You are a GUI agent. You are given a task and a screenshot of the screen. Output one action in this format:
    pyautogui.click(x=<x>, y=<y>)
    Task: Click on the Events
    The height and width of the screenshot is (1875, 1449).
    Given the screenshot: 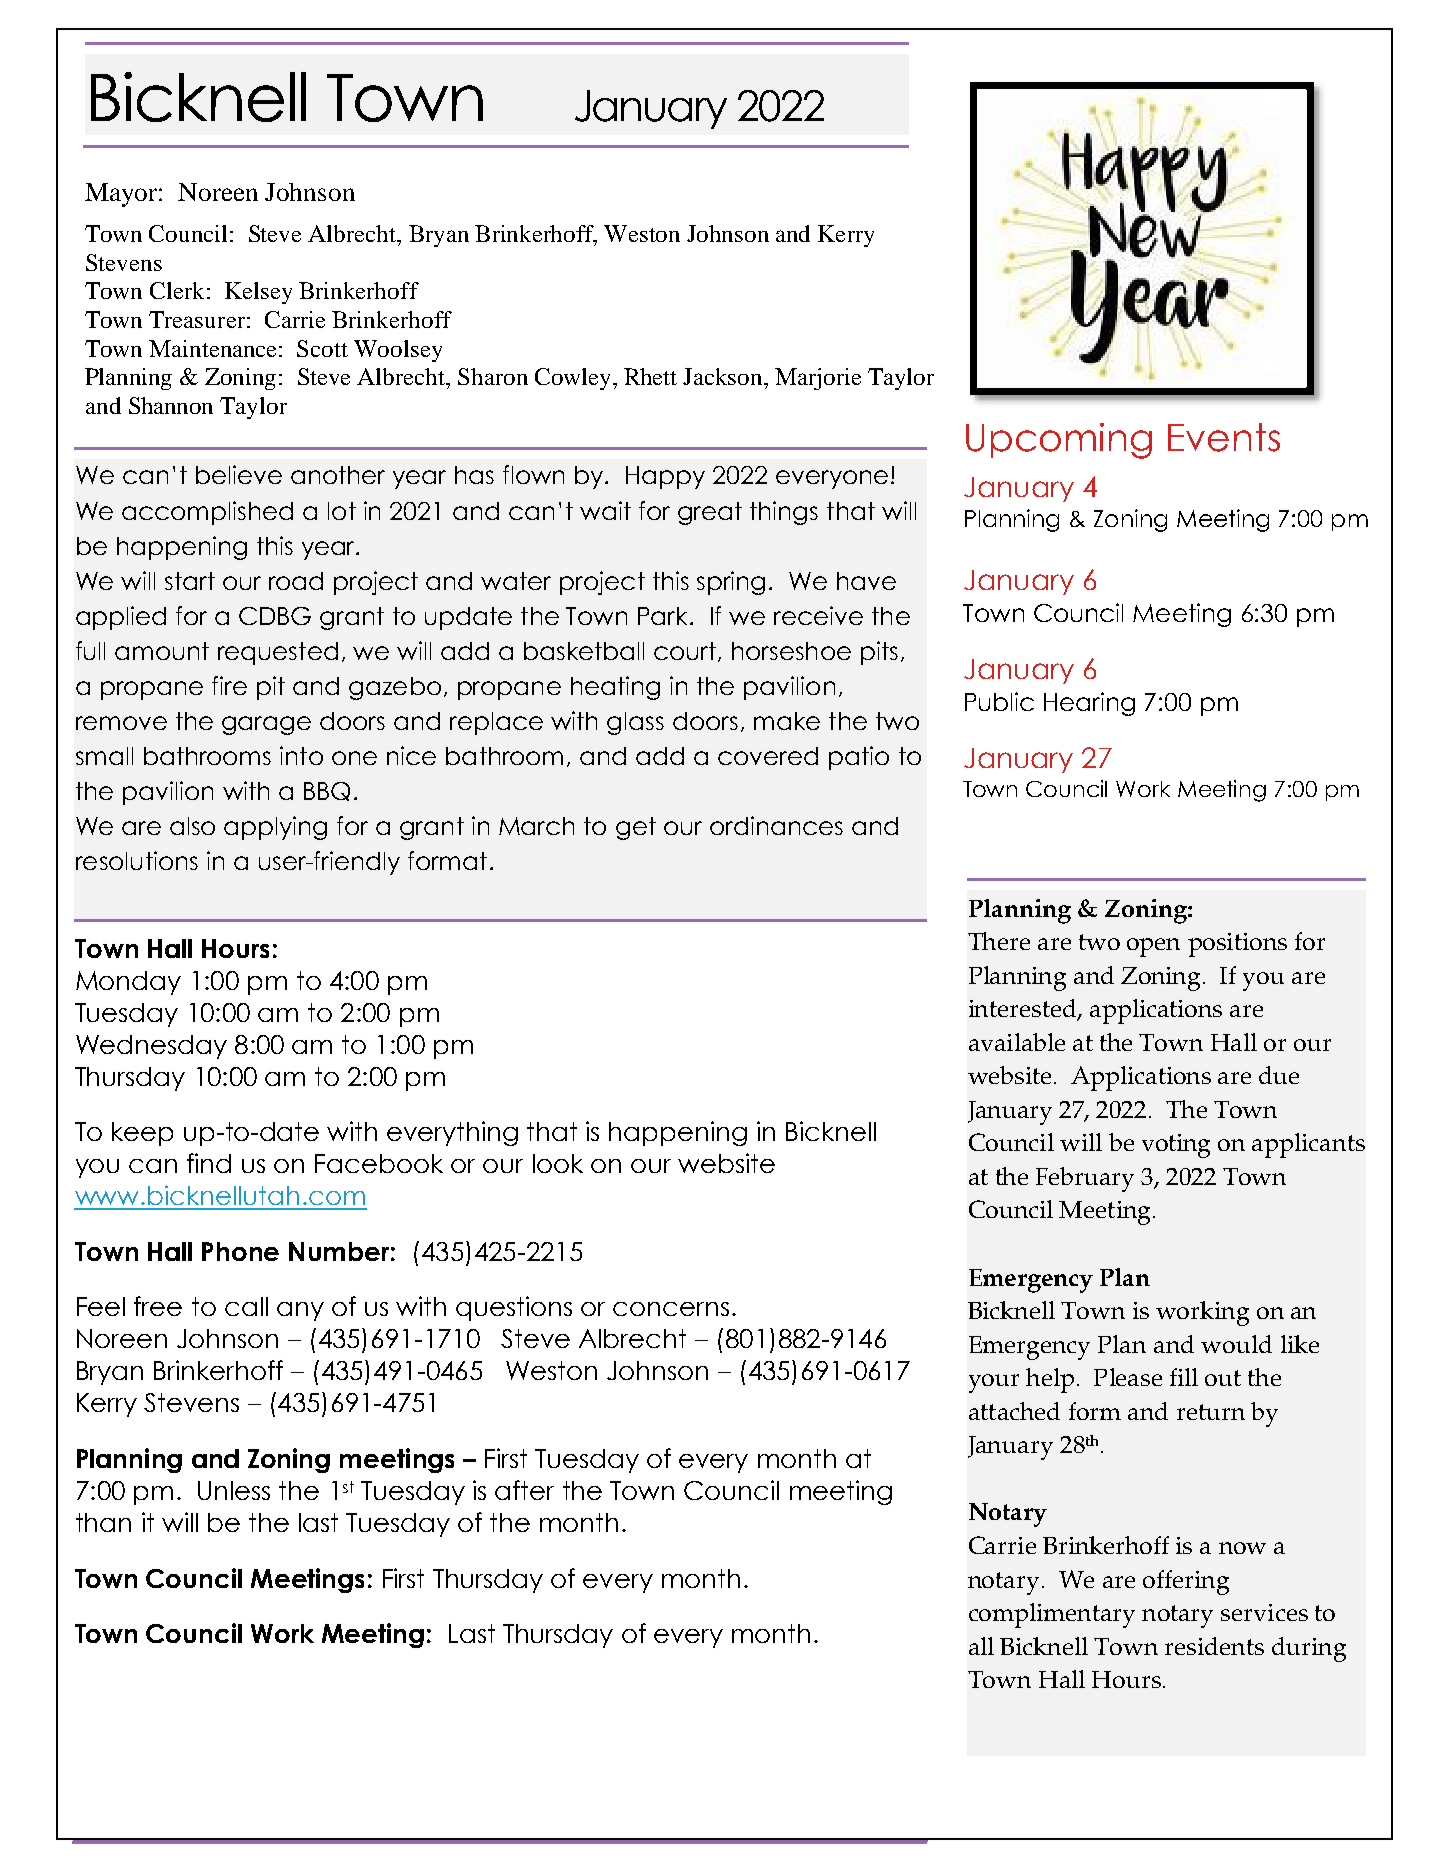 What is the action you would take?
    pyautogui.click(x=1224, y=437)
